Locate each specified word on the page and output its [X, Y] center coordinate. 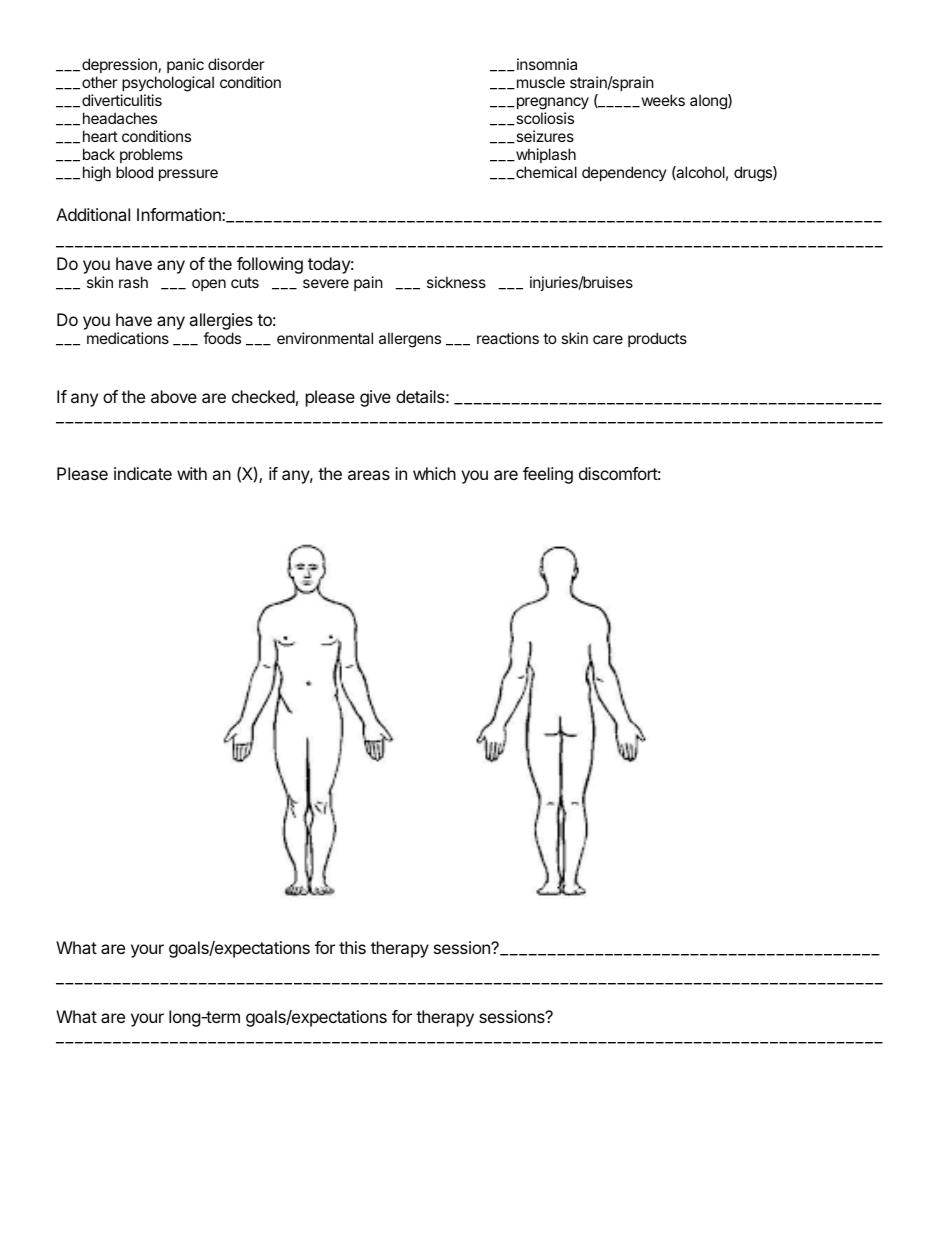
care [608, 339]
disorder [236, 64]
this [352, 947]
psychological [168, 84]
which [434, 473]
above [174, 396]
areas [369, 475]
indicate [143, 473]
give [375, 398]
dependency [624, 173]
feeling [548, 475]
